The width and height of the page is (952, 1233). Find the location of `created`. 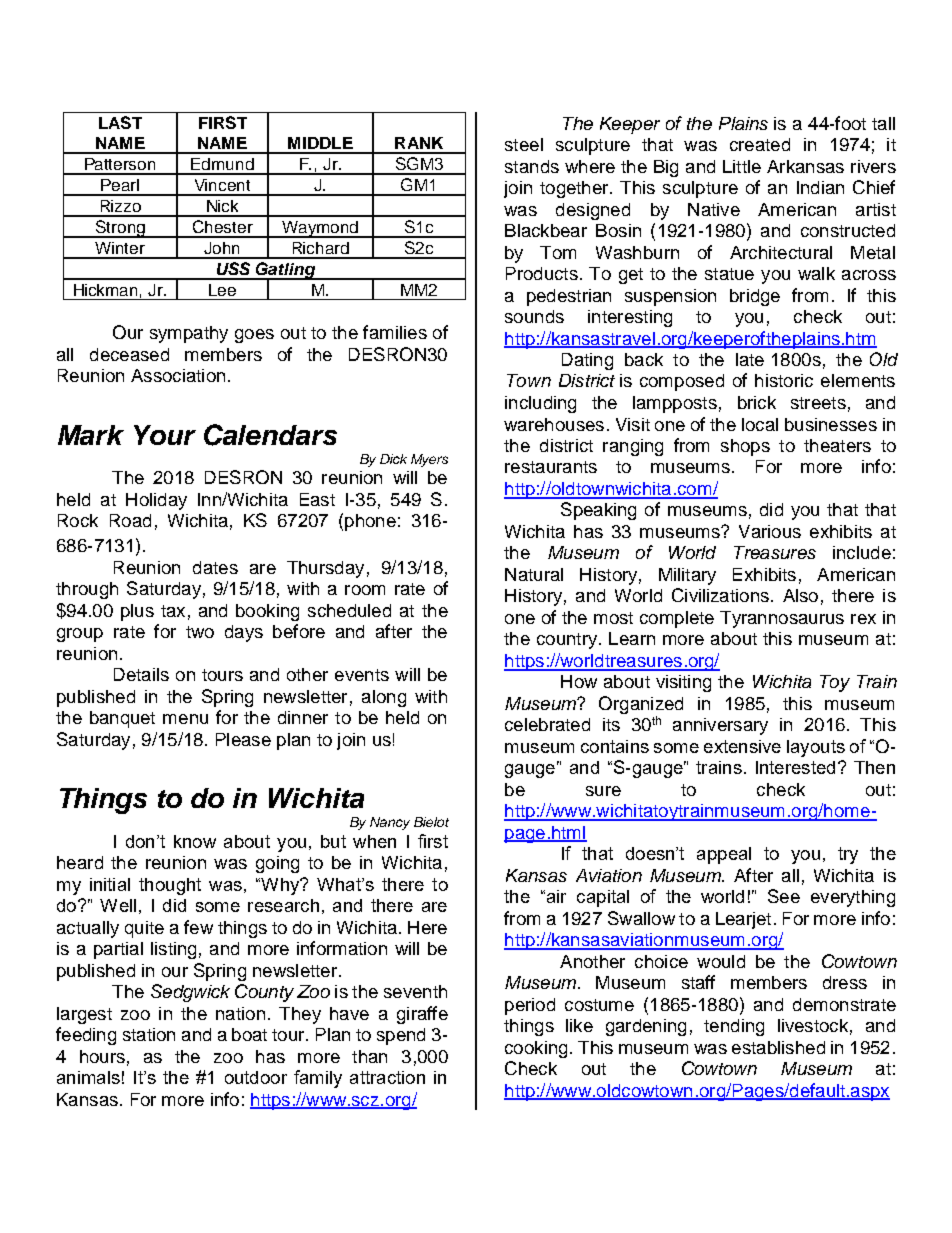

created is located at coordinates (760, 144).
